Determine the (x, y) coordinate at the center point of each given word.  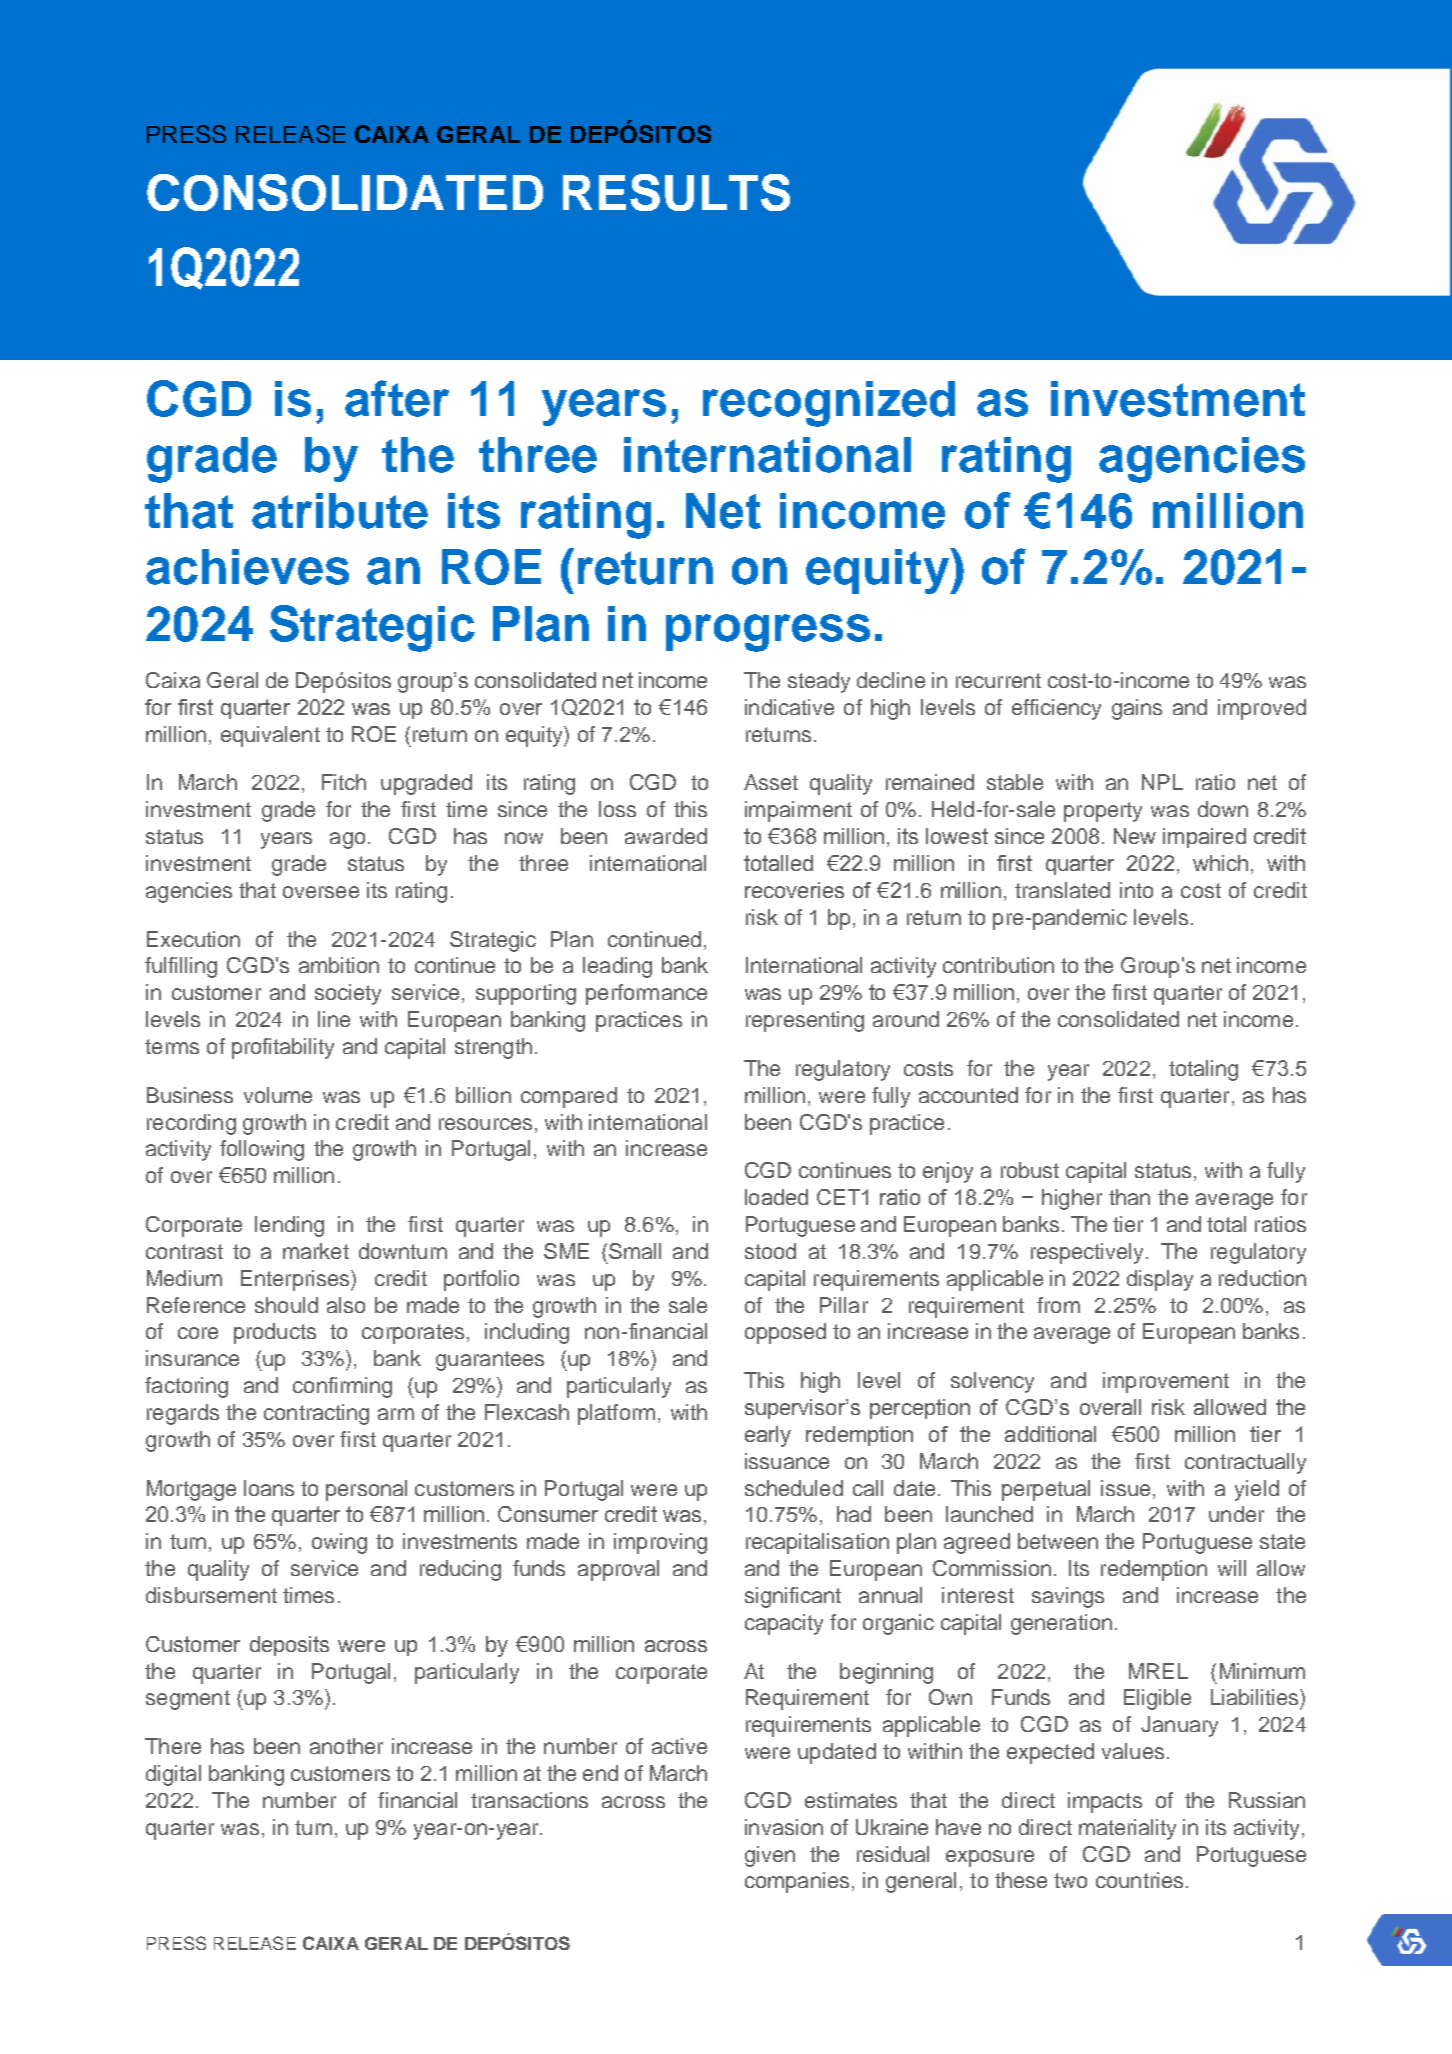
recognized (829, 404)
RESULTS (676, 192)
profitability (283, 1048)
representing (805, 1021)
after (397, 398)
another (346, 1746)
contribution (998, 965)
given (770, 1856)
